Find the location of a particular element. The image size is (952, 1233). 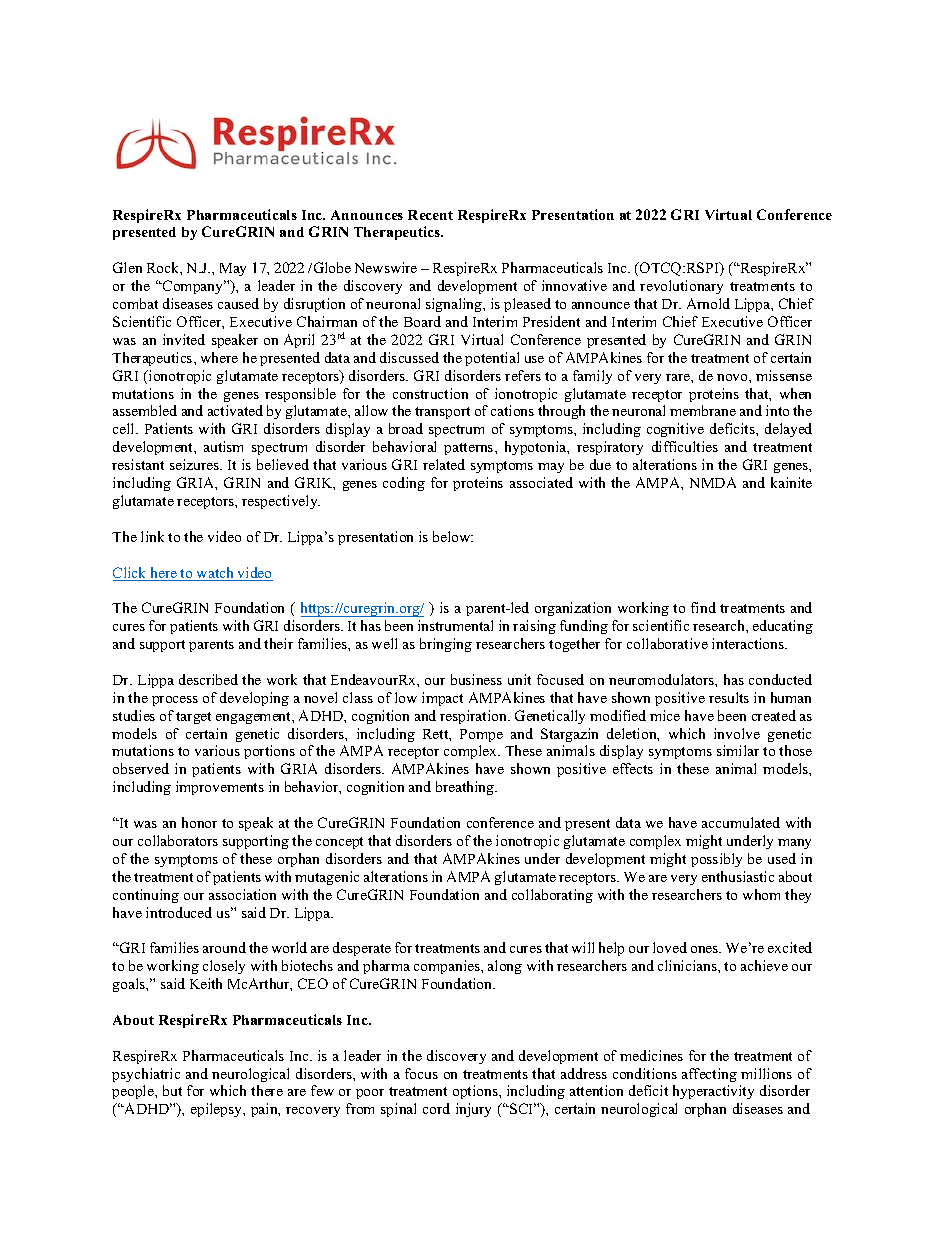

Company is located at coordinates (193, 287).
